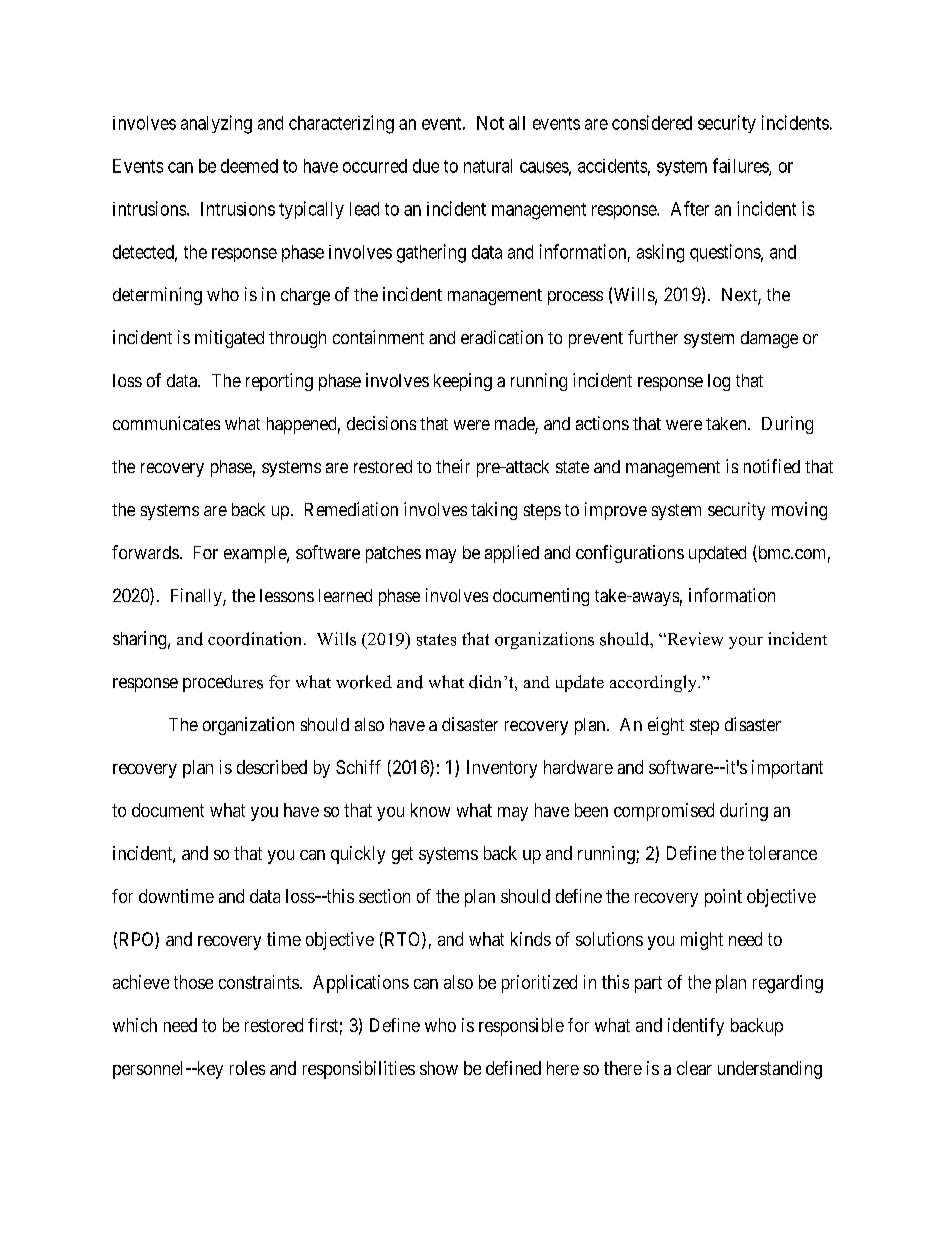 This screenshot has width=952, height=1233. What do you see at coordinates (216, 124) in the screenshot?
I see `analyzing` at bounding box center [216, 124].
